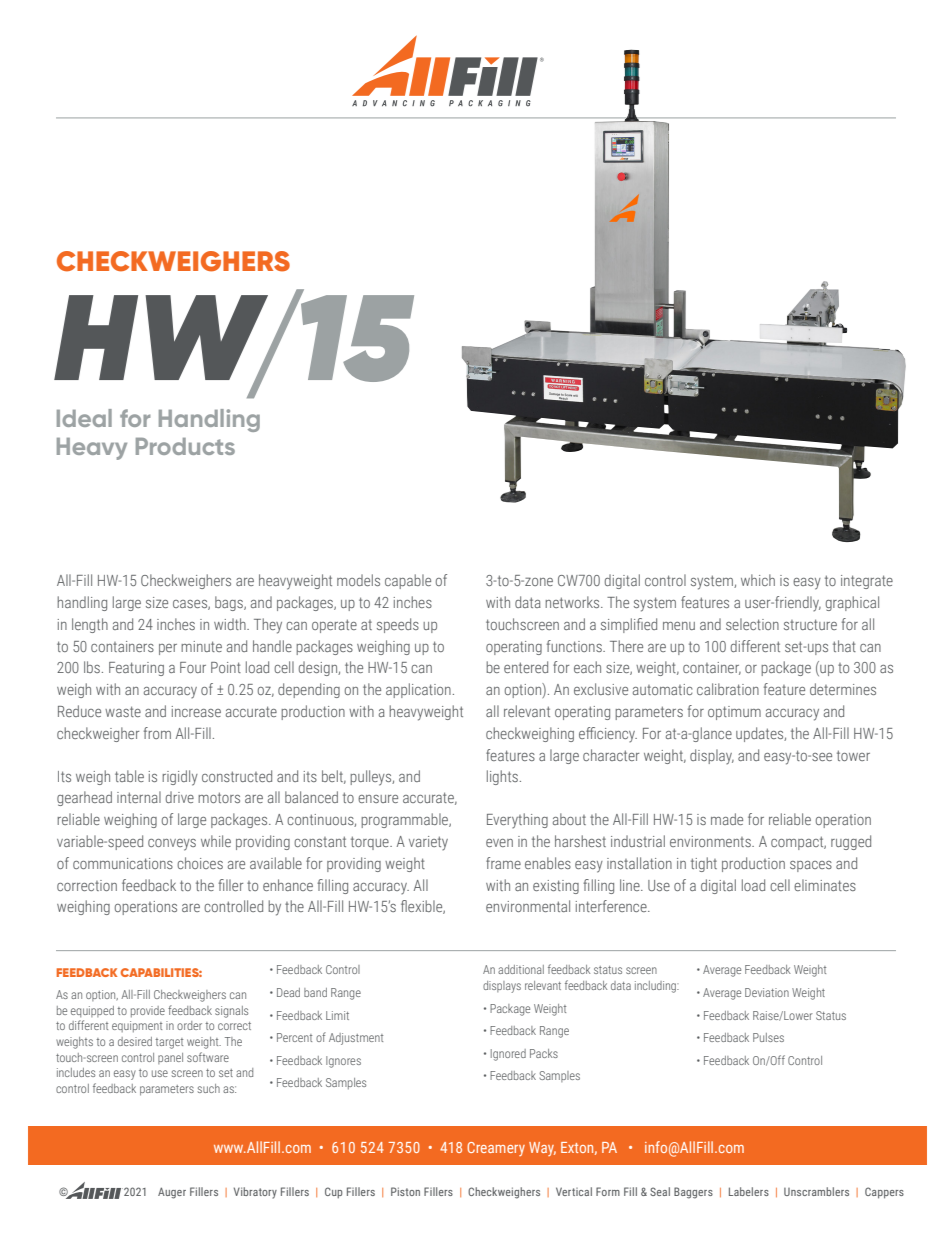 Image resolution: width=952 pixels, height=1233 pixels. What do you see at coordinates (528, 906) in the page?
I see `environmental` at bounding box center [528, 906].
